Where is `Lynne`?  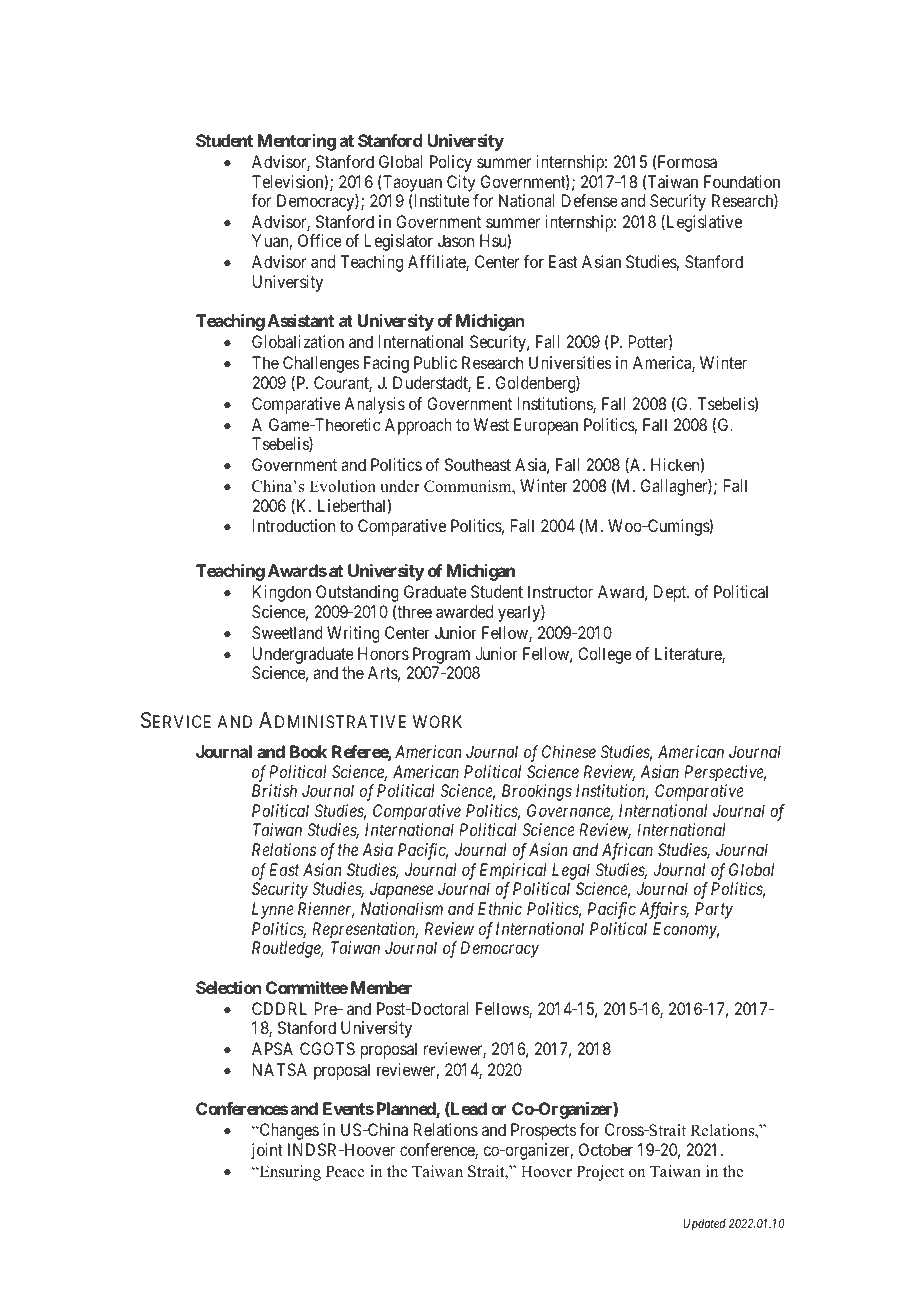
Lynne is located at coordinates (273, 910).
